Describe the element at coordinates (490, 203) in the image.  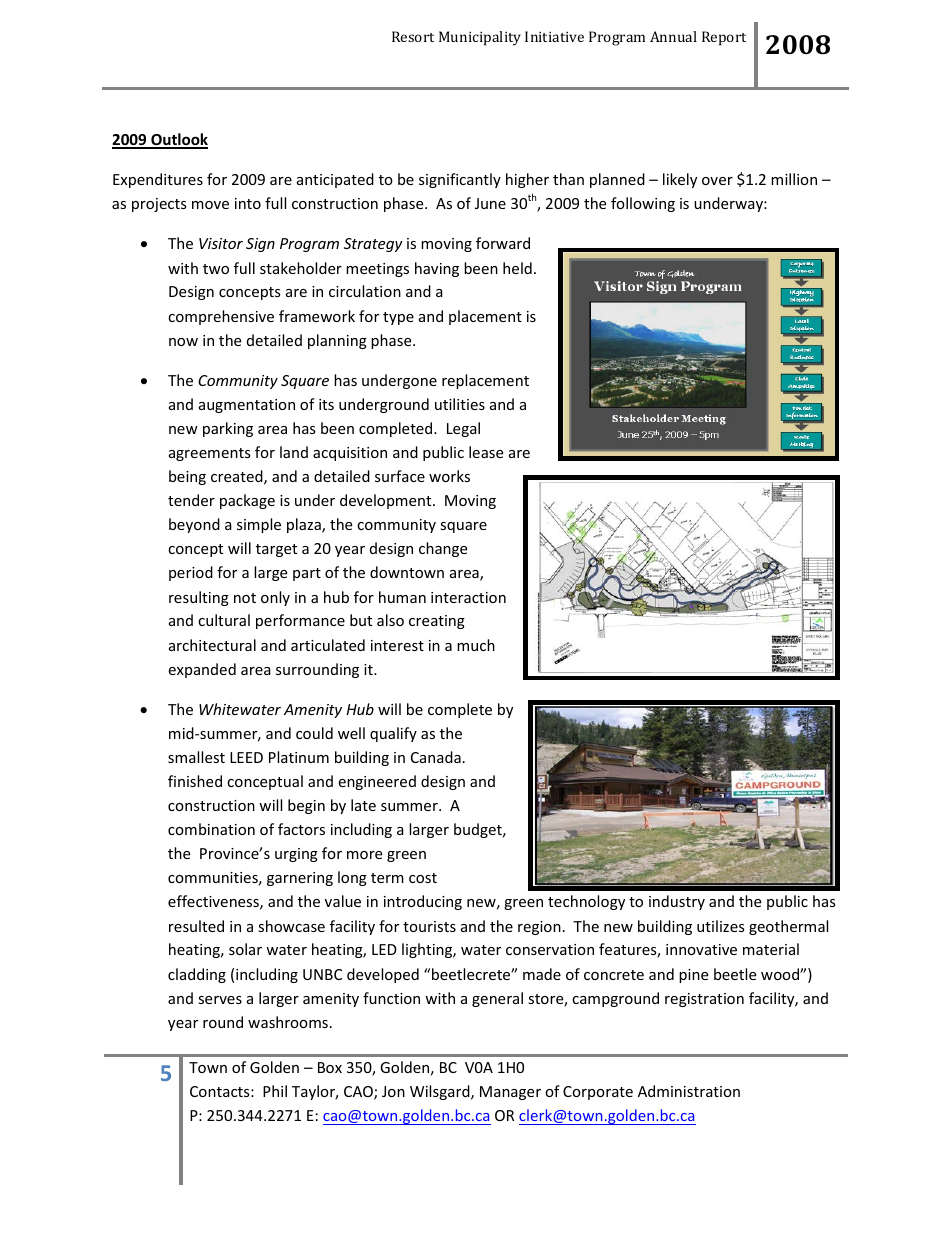
I see `June` at that location.
